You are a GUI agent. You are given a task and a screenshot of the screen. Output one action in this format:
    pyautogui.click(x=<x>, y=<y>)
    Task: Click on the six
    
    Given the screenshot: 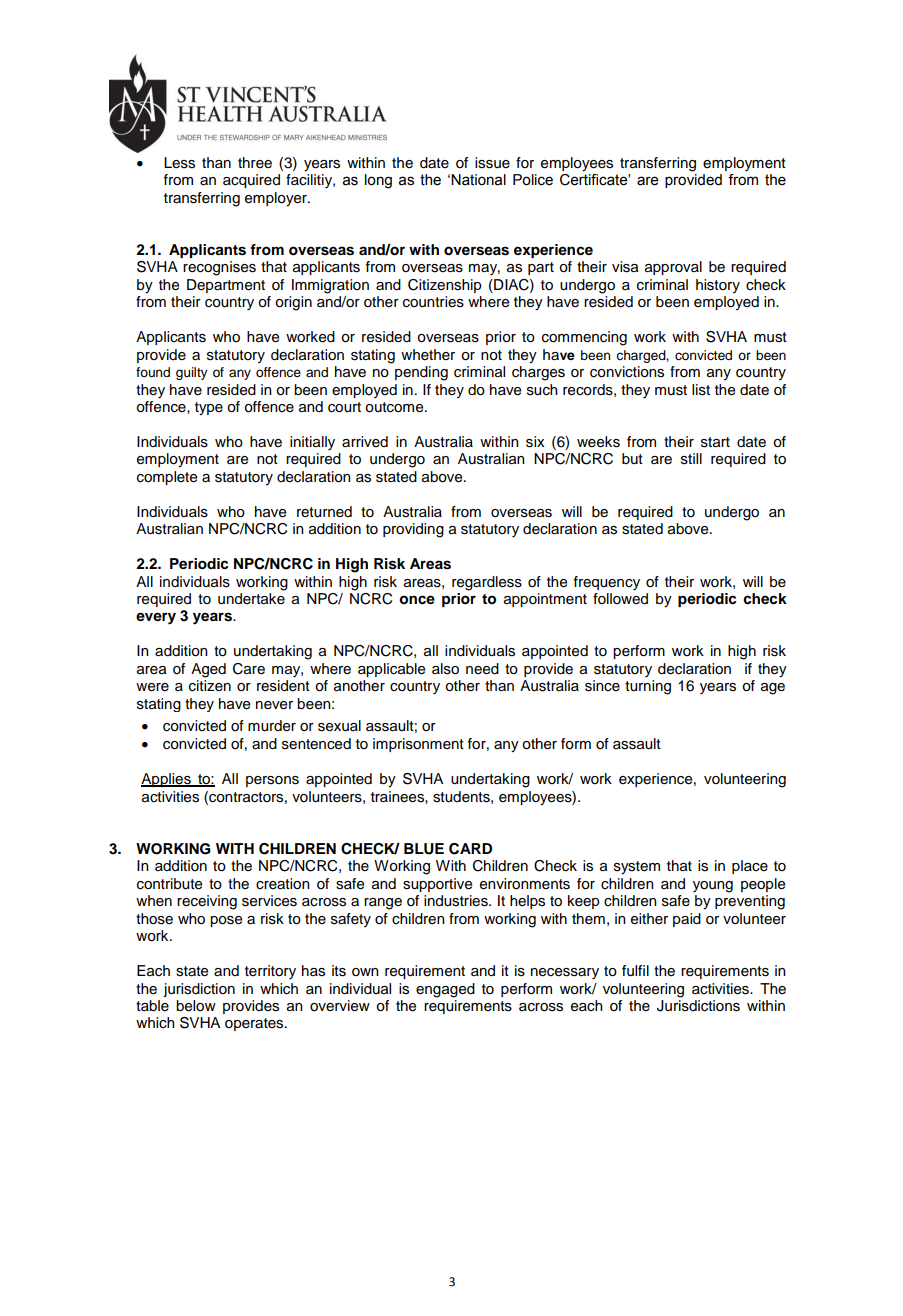 What is the action you would take?
    pyautogui.click(x=535, y=442)
